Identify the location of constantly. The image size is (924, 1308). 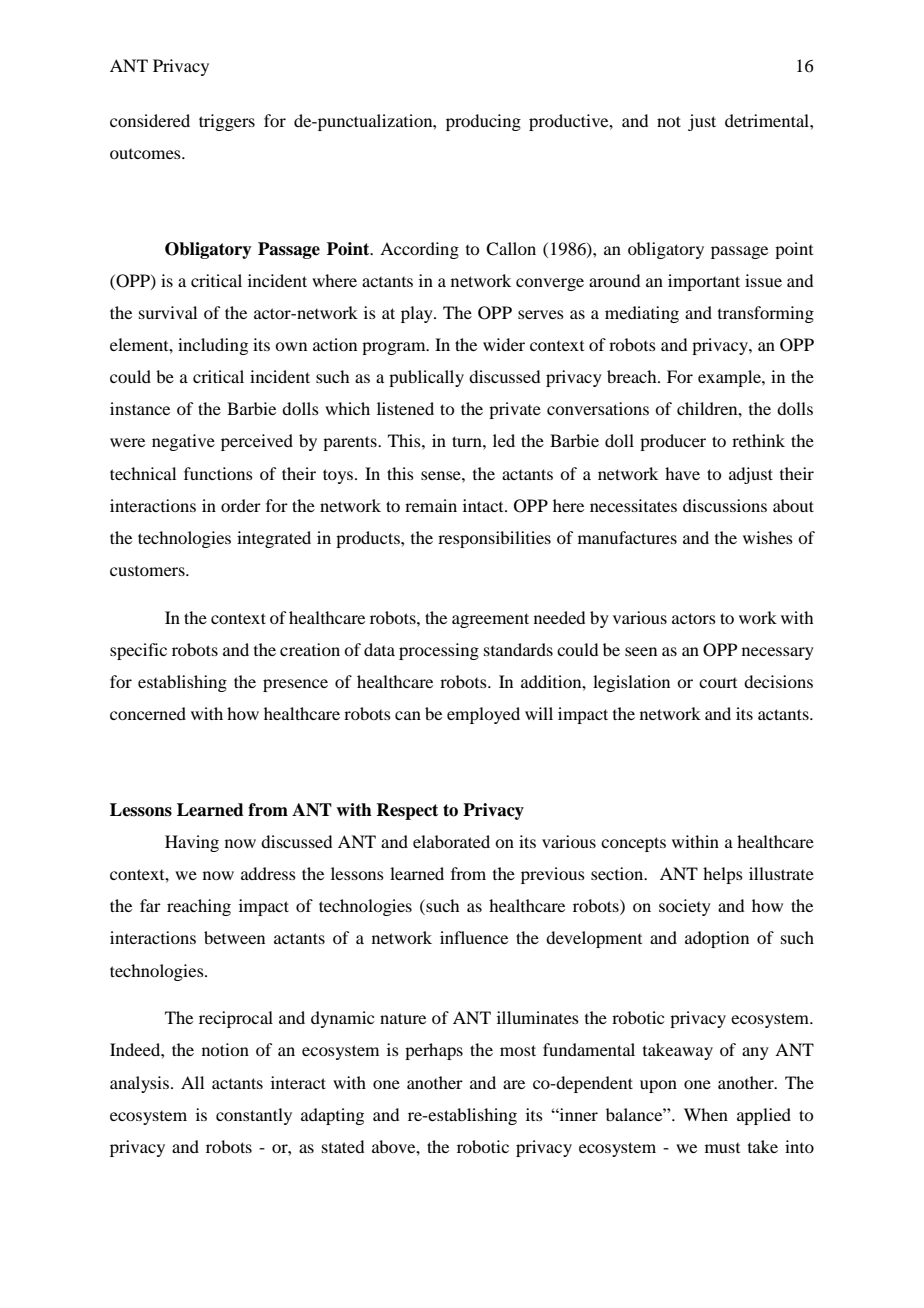
(254, 1116).
